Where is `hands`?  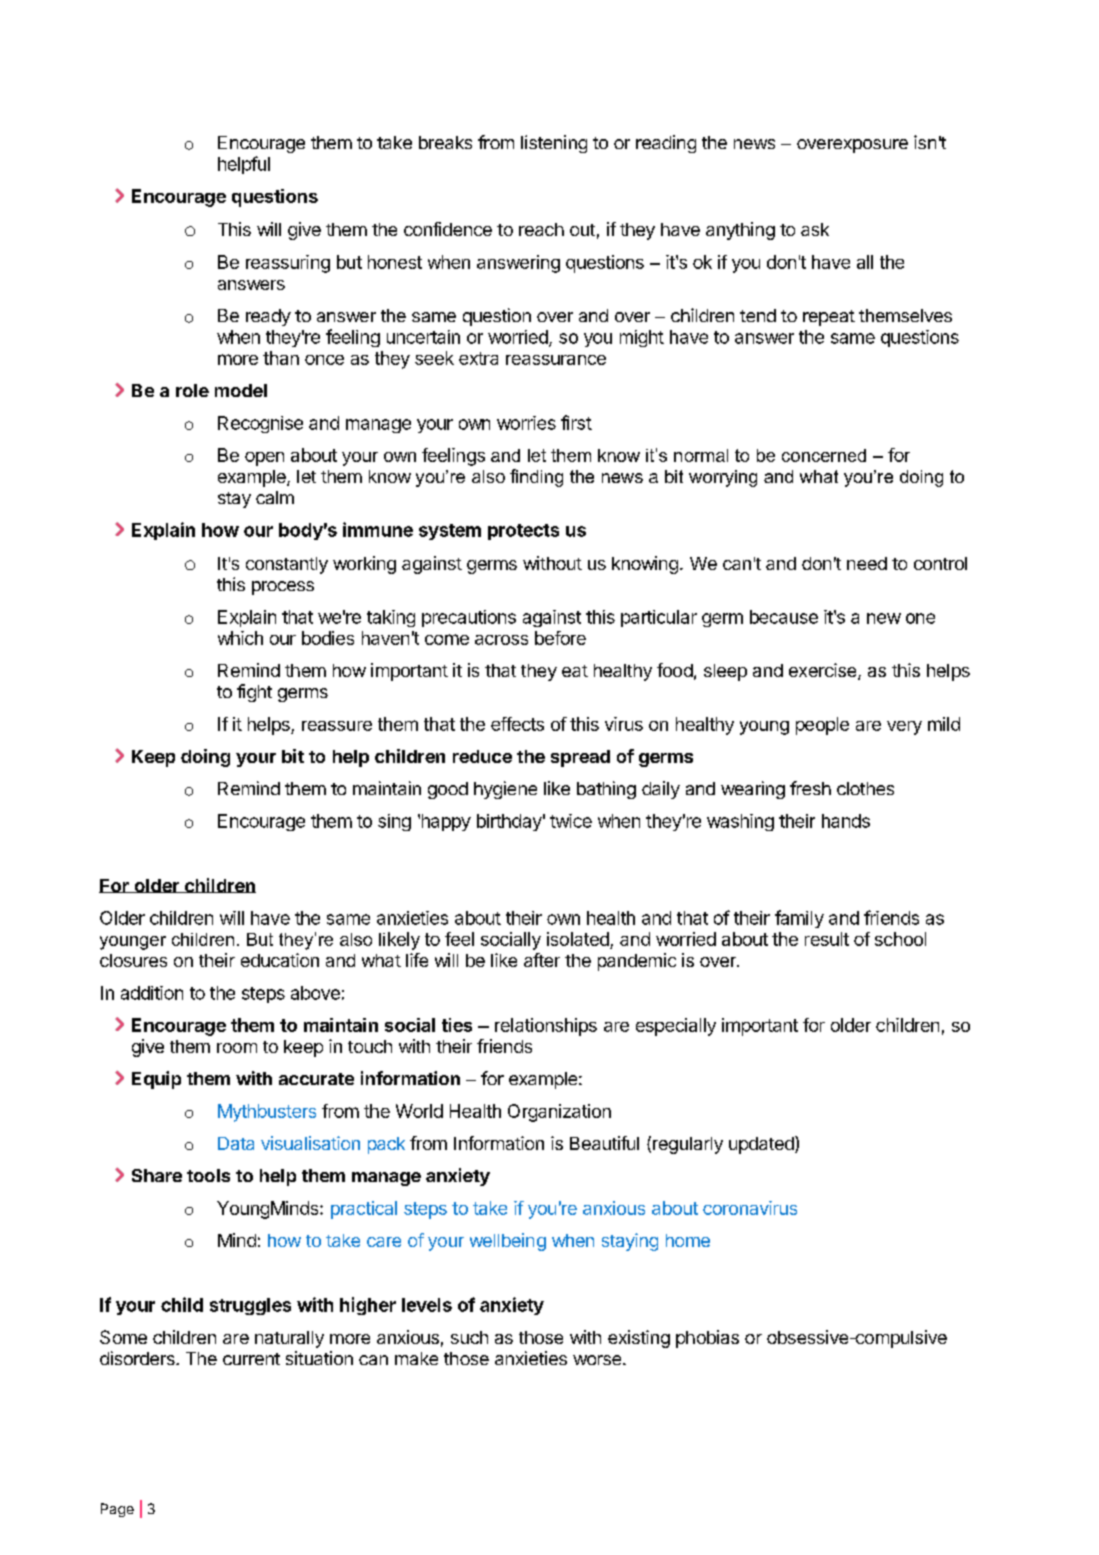 hands is located at coordinates (846, 821).
